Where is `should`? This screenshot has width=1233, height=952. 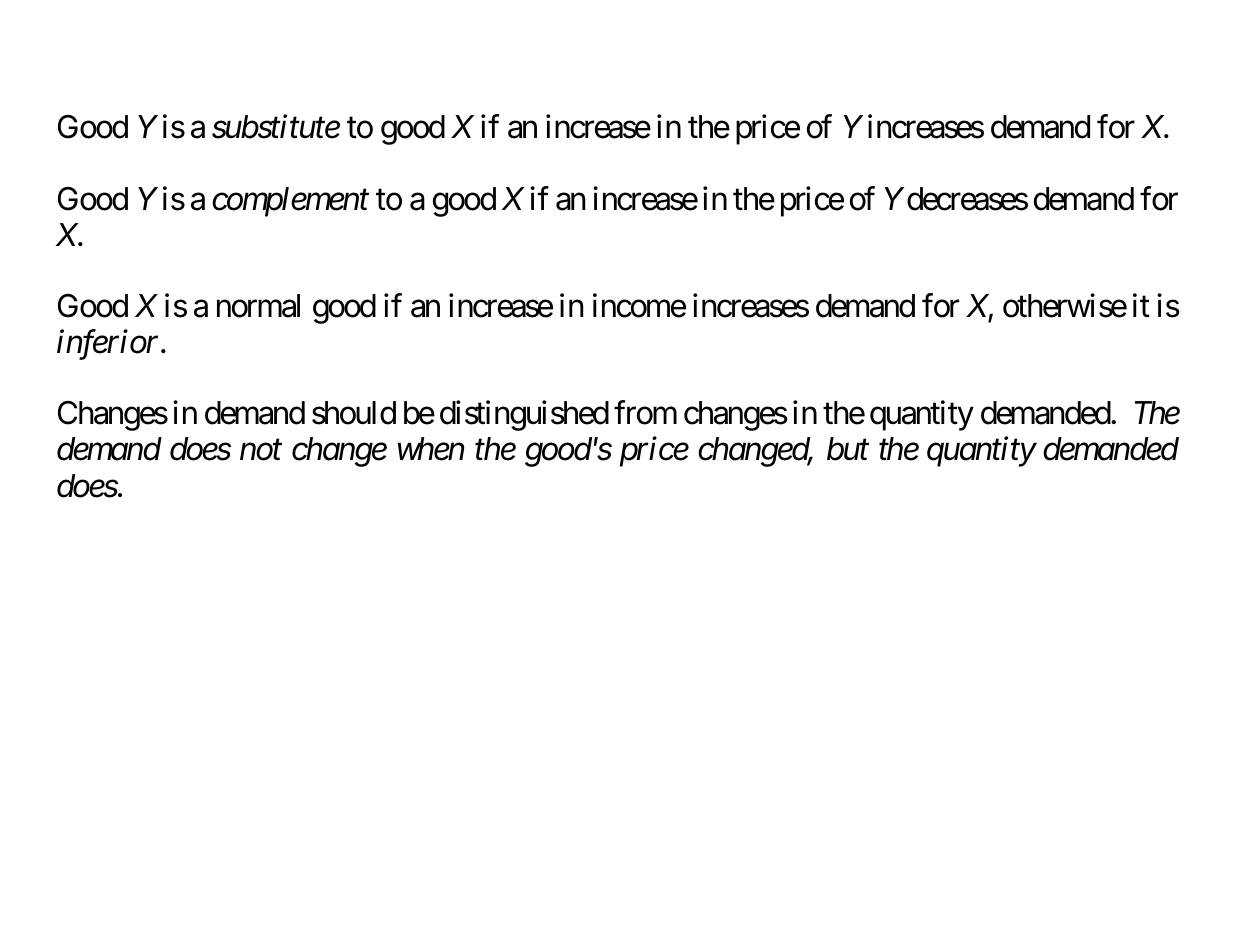
should is located at coordinates (354, 413).
